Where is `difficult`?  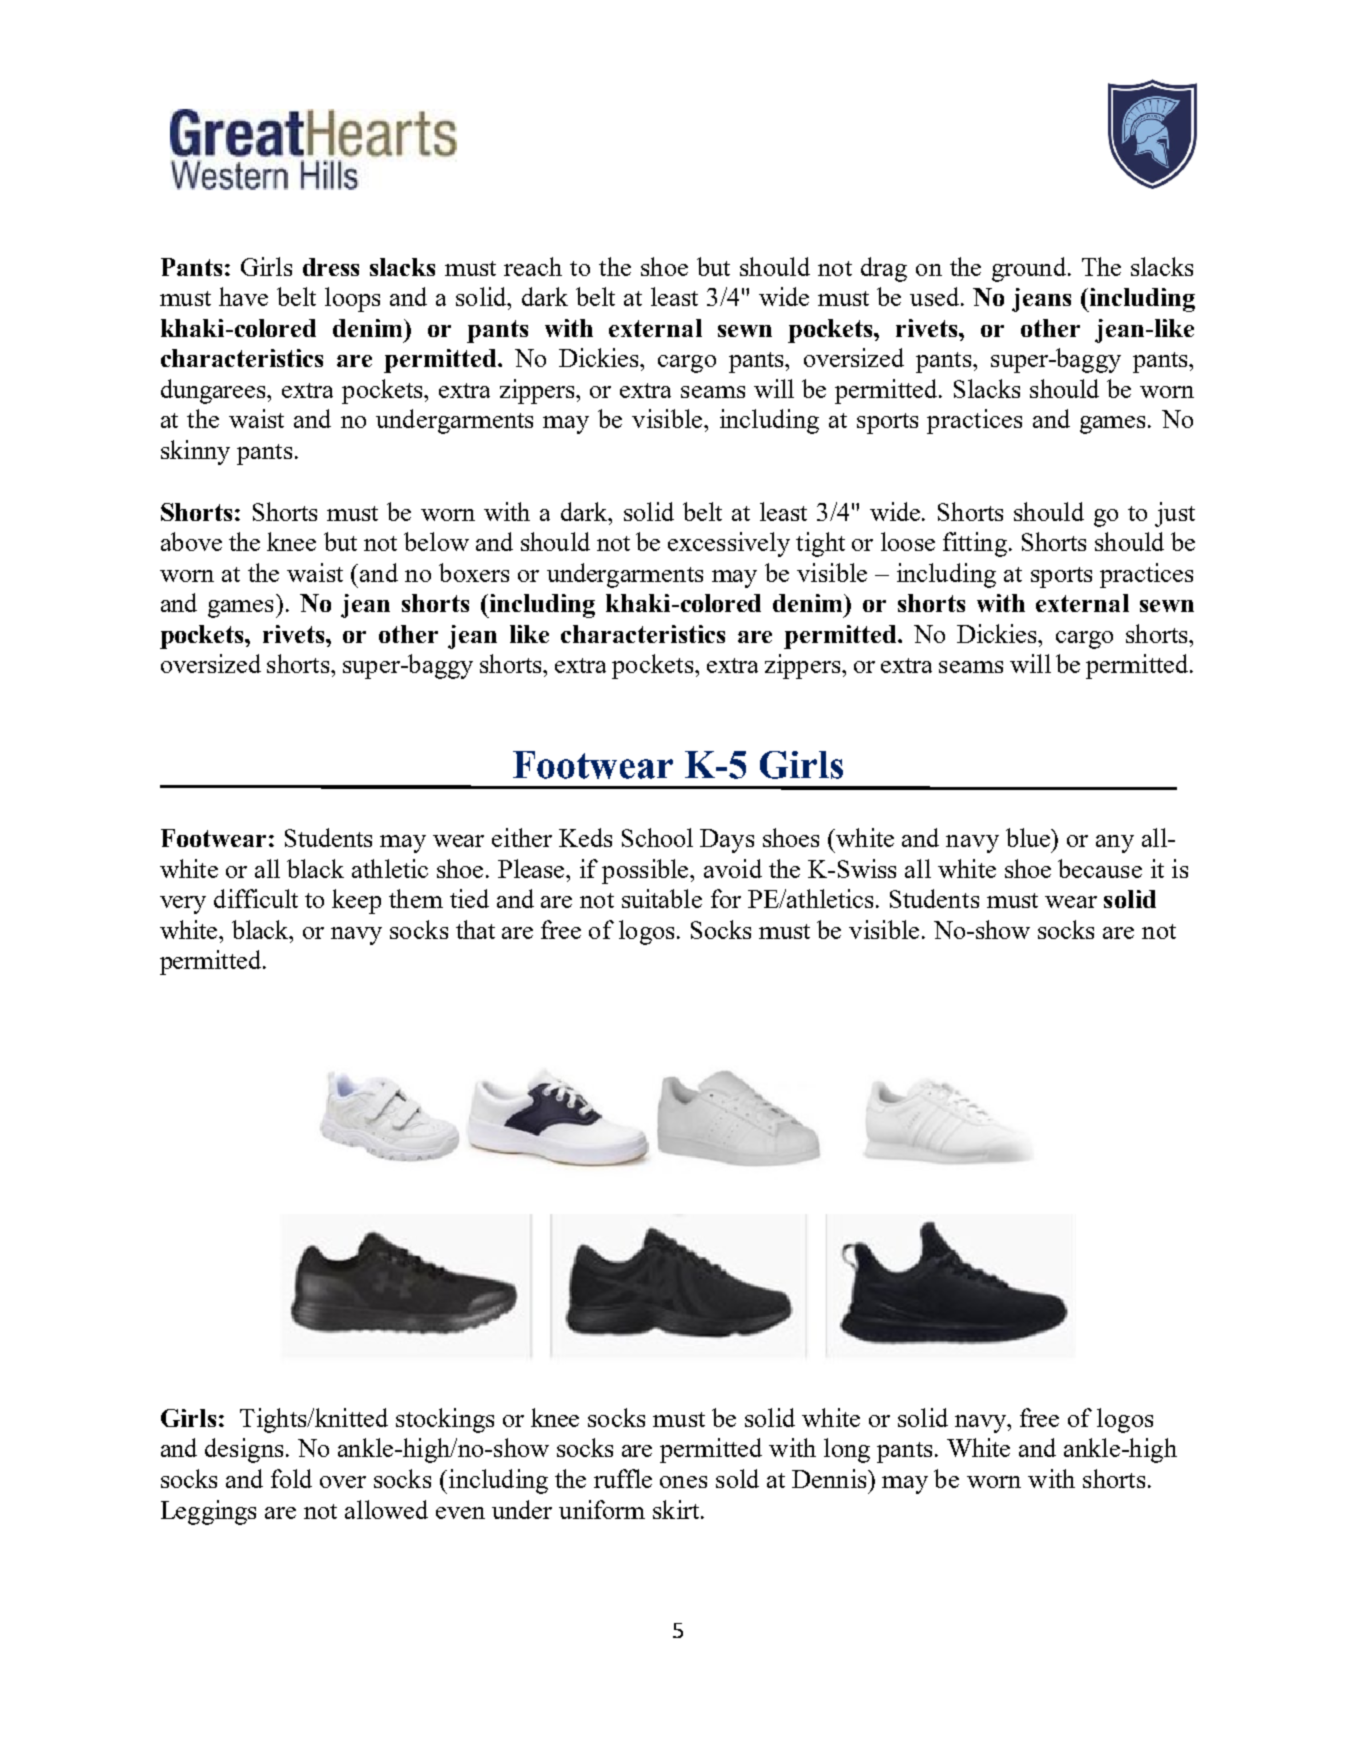 difficult is located at coordinates (256, 898).
